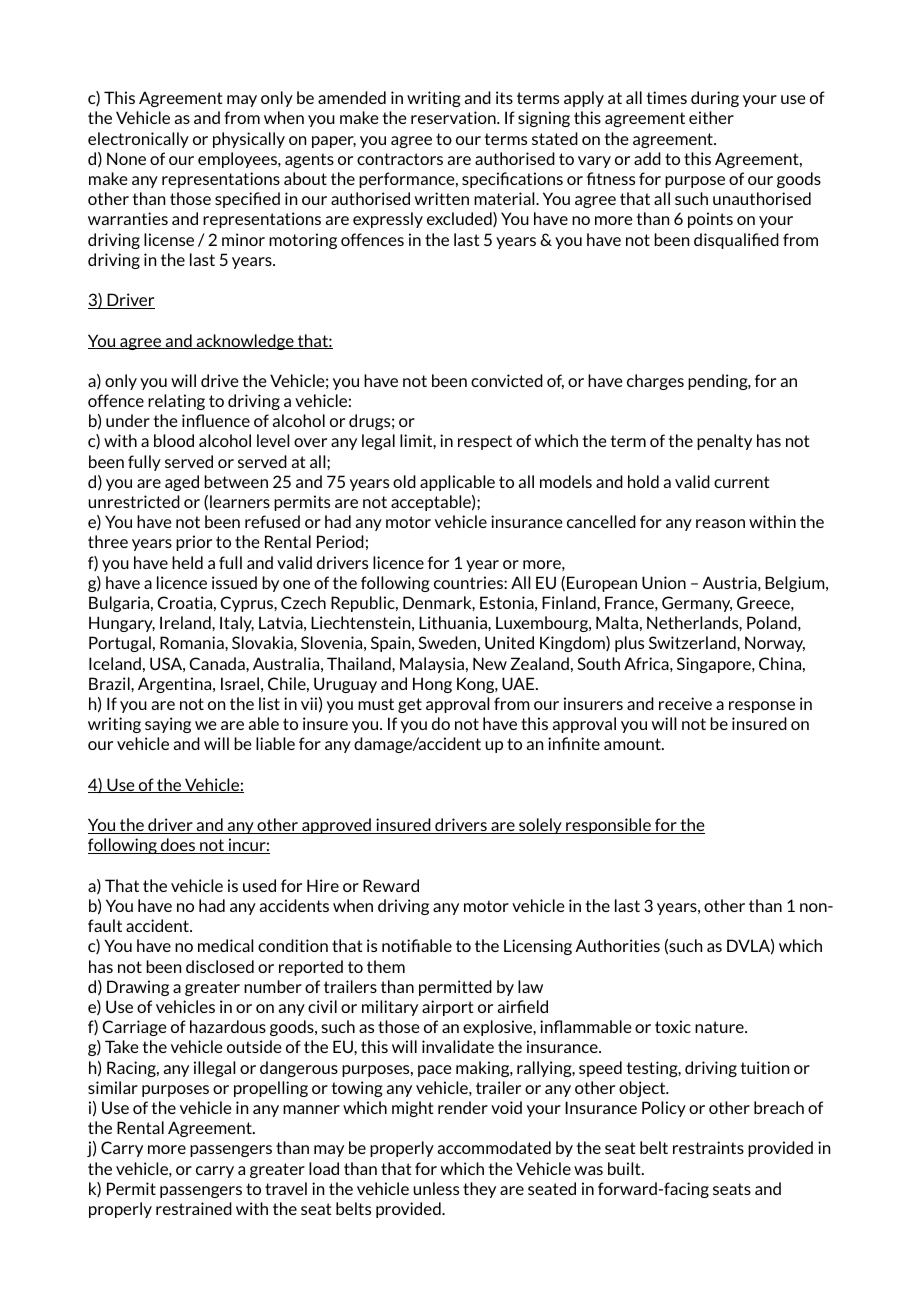 The height and width of the screenshot is (1308, 924). I want to click on Malaysia, so click(432, 665).
